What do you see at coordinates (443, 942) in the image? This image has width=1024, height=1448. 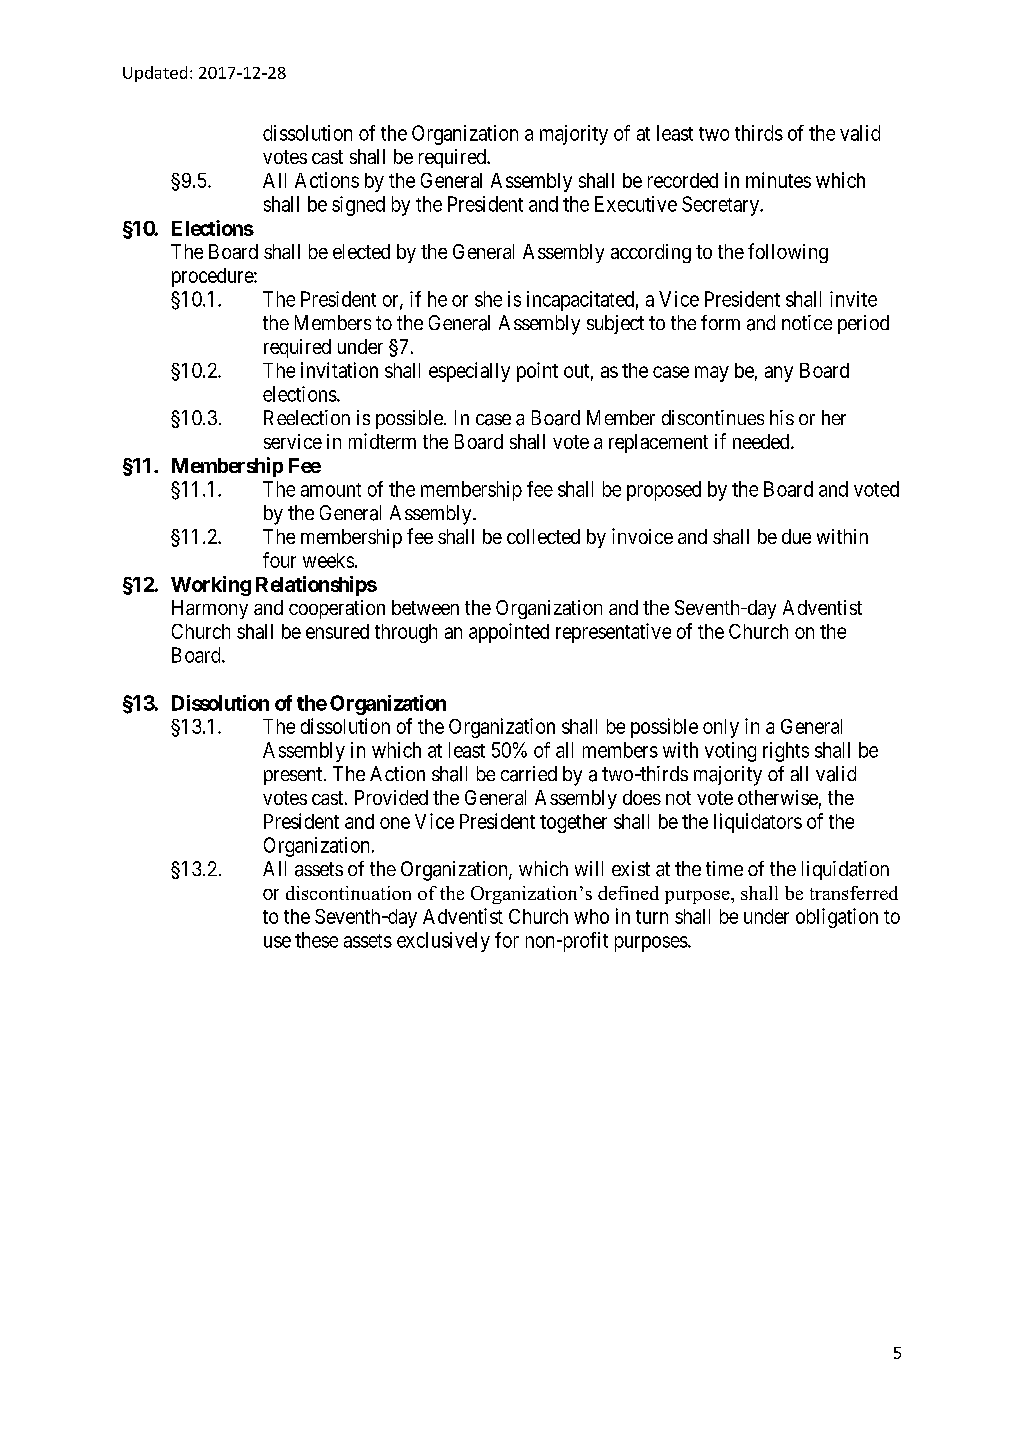 I see `exclusively` at bounding box center [443, 942].
